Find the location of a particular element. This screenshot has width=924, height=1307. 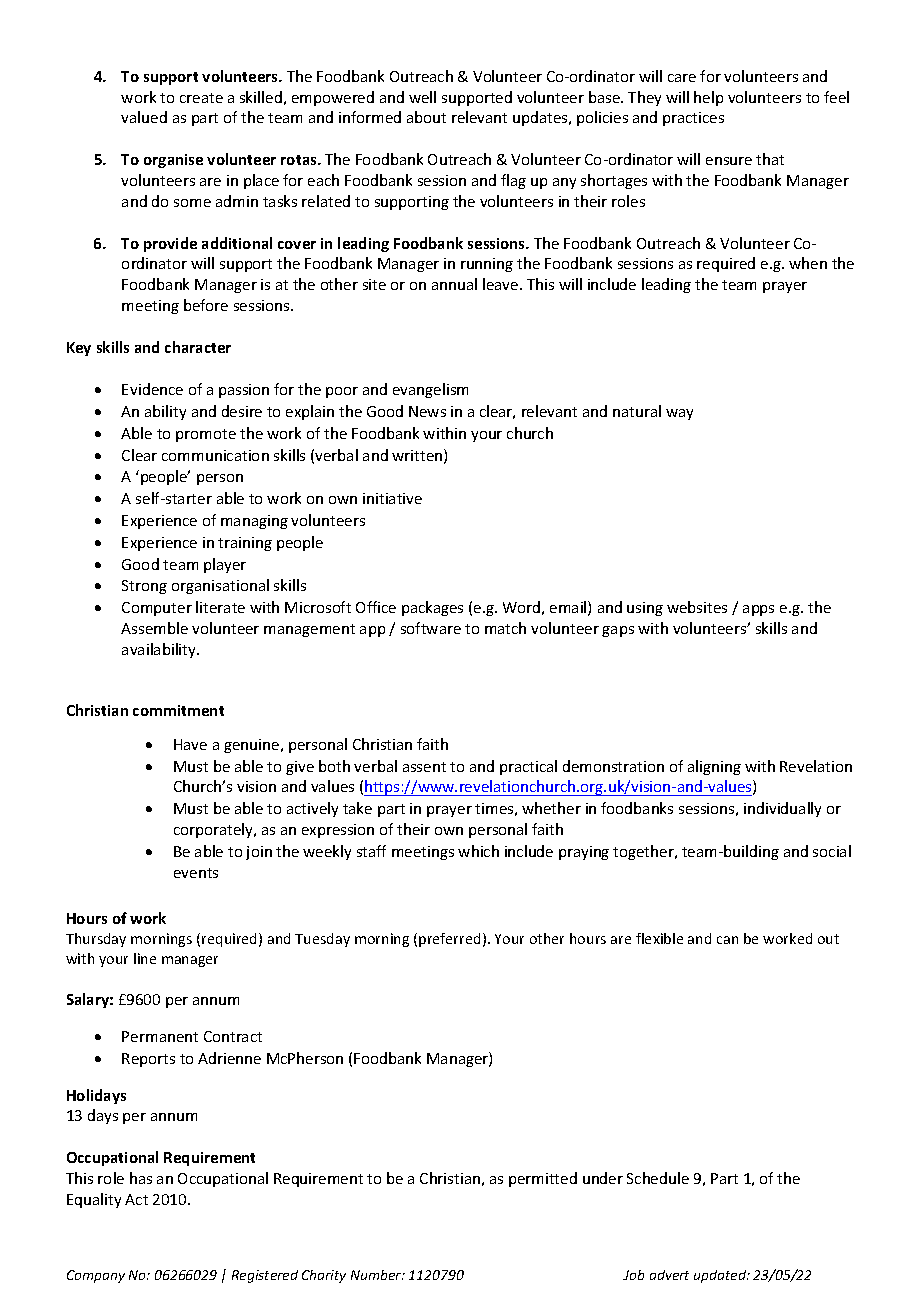

help is located at coordinates (708, 98).
